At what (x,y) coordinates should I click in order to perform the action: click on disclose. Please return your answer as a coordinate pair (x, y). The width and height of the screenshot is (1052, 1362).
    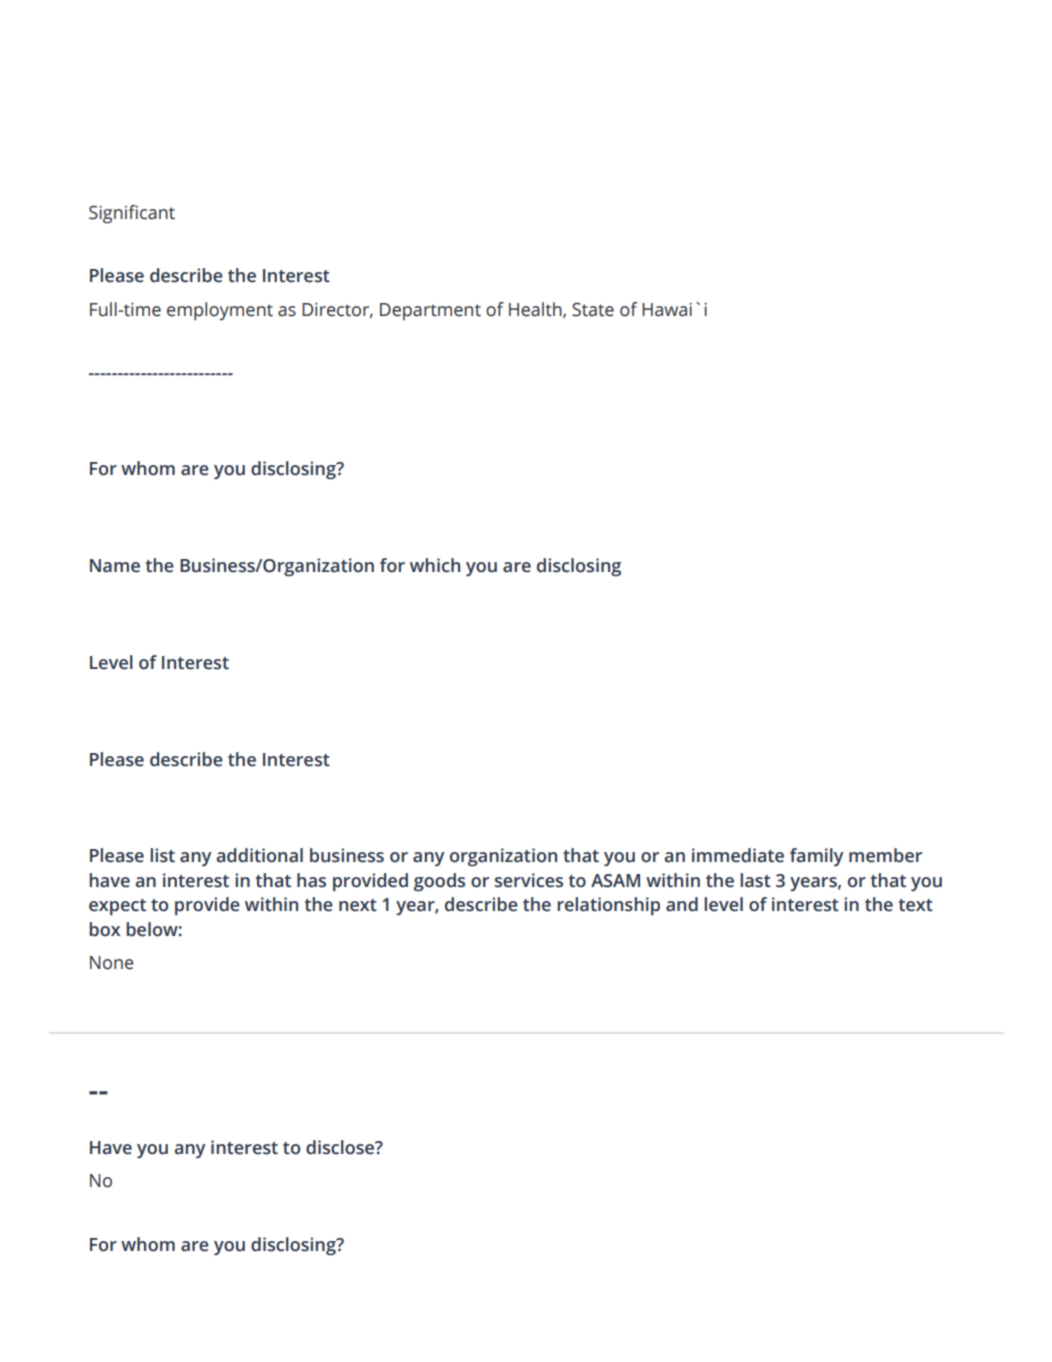
    Looking at the image, I should click on (341, 1147).
